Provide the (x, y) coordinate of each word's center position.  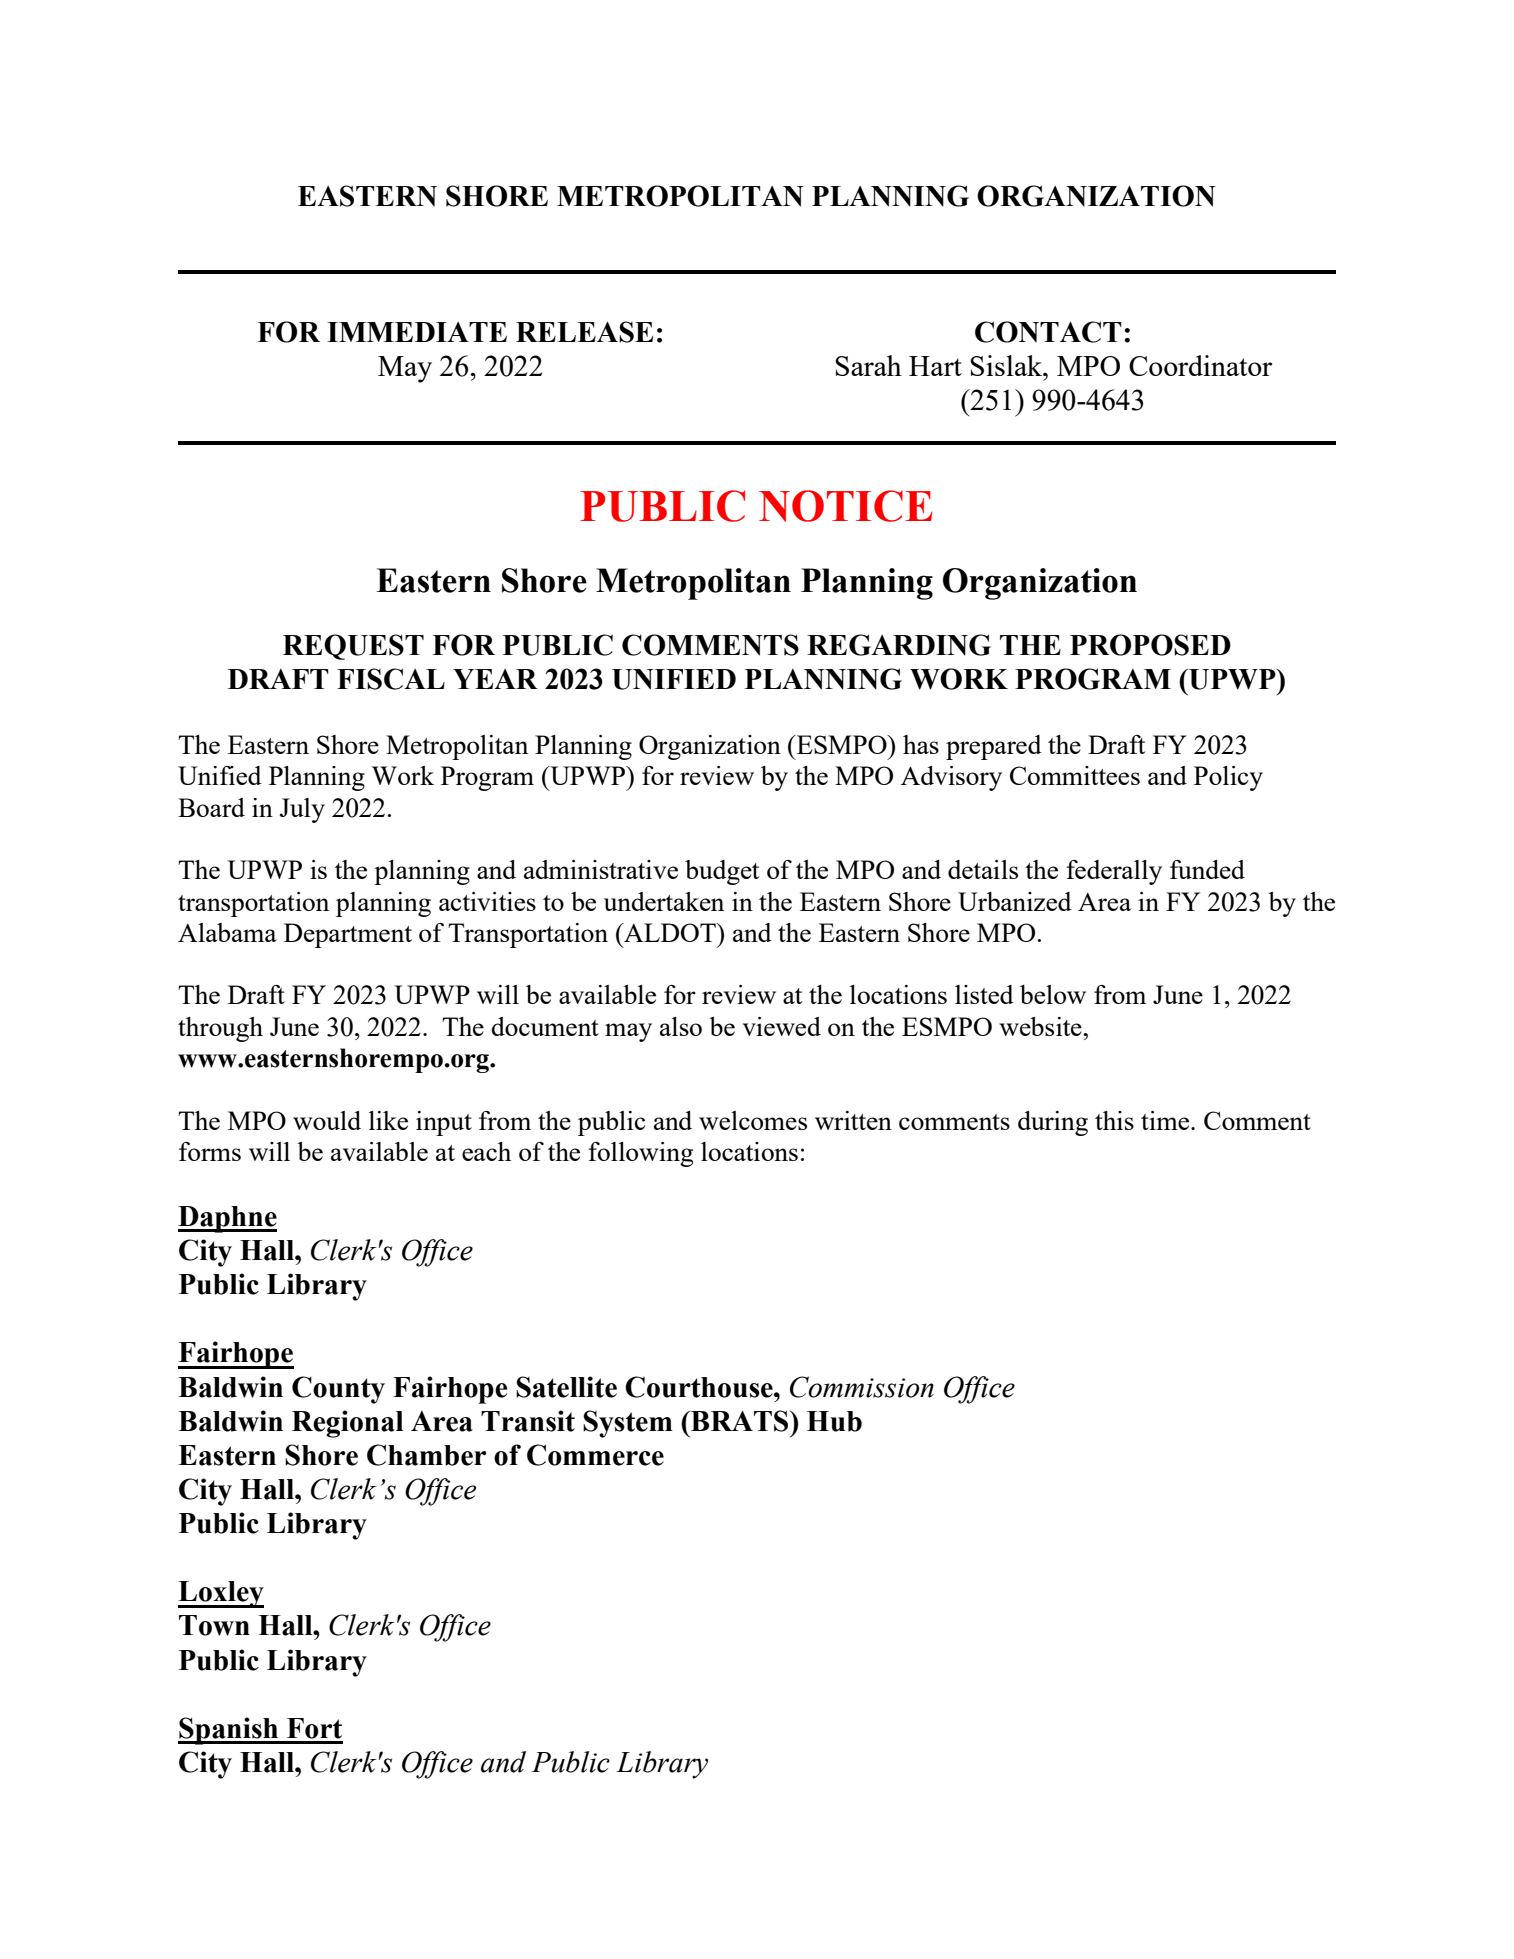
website (1041, 1026)
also (681, 1026)
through (220, 1029)
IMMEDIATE (417, 332)
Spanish (229, 1731)
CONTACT (1048, 332)
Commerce (595, 1455)
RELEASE (584, 332)
